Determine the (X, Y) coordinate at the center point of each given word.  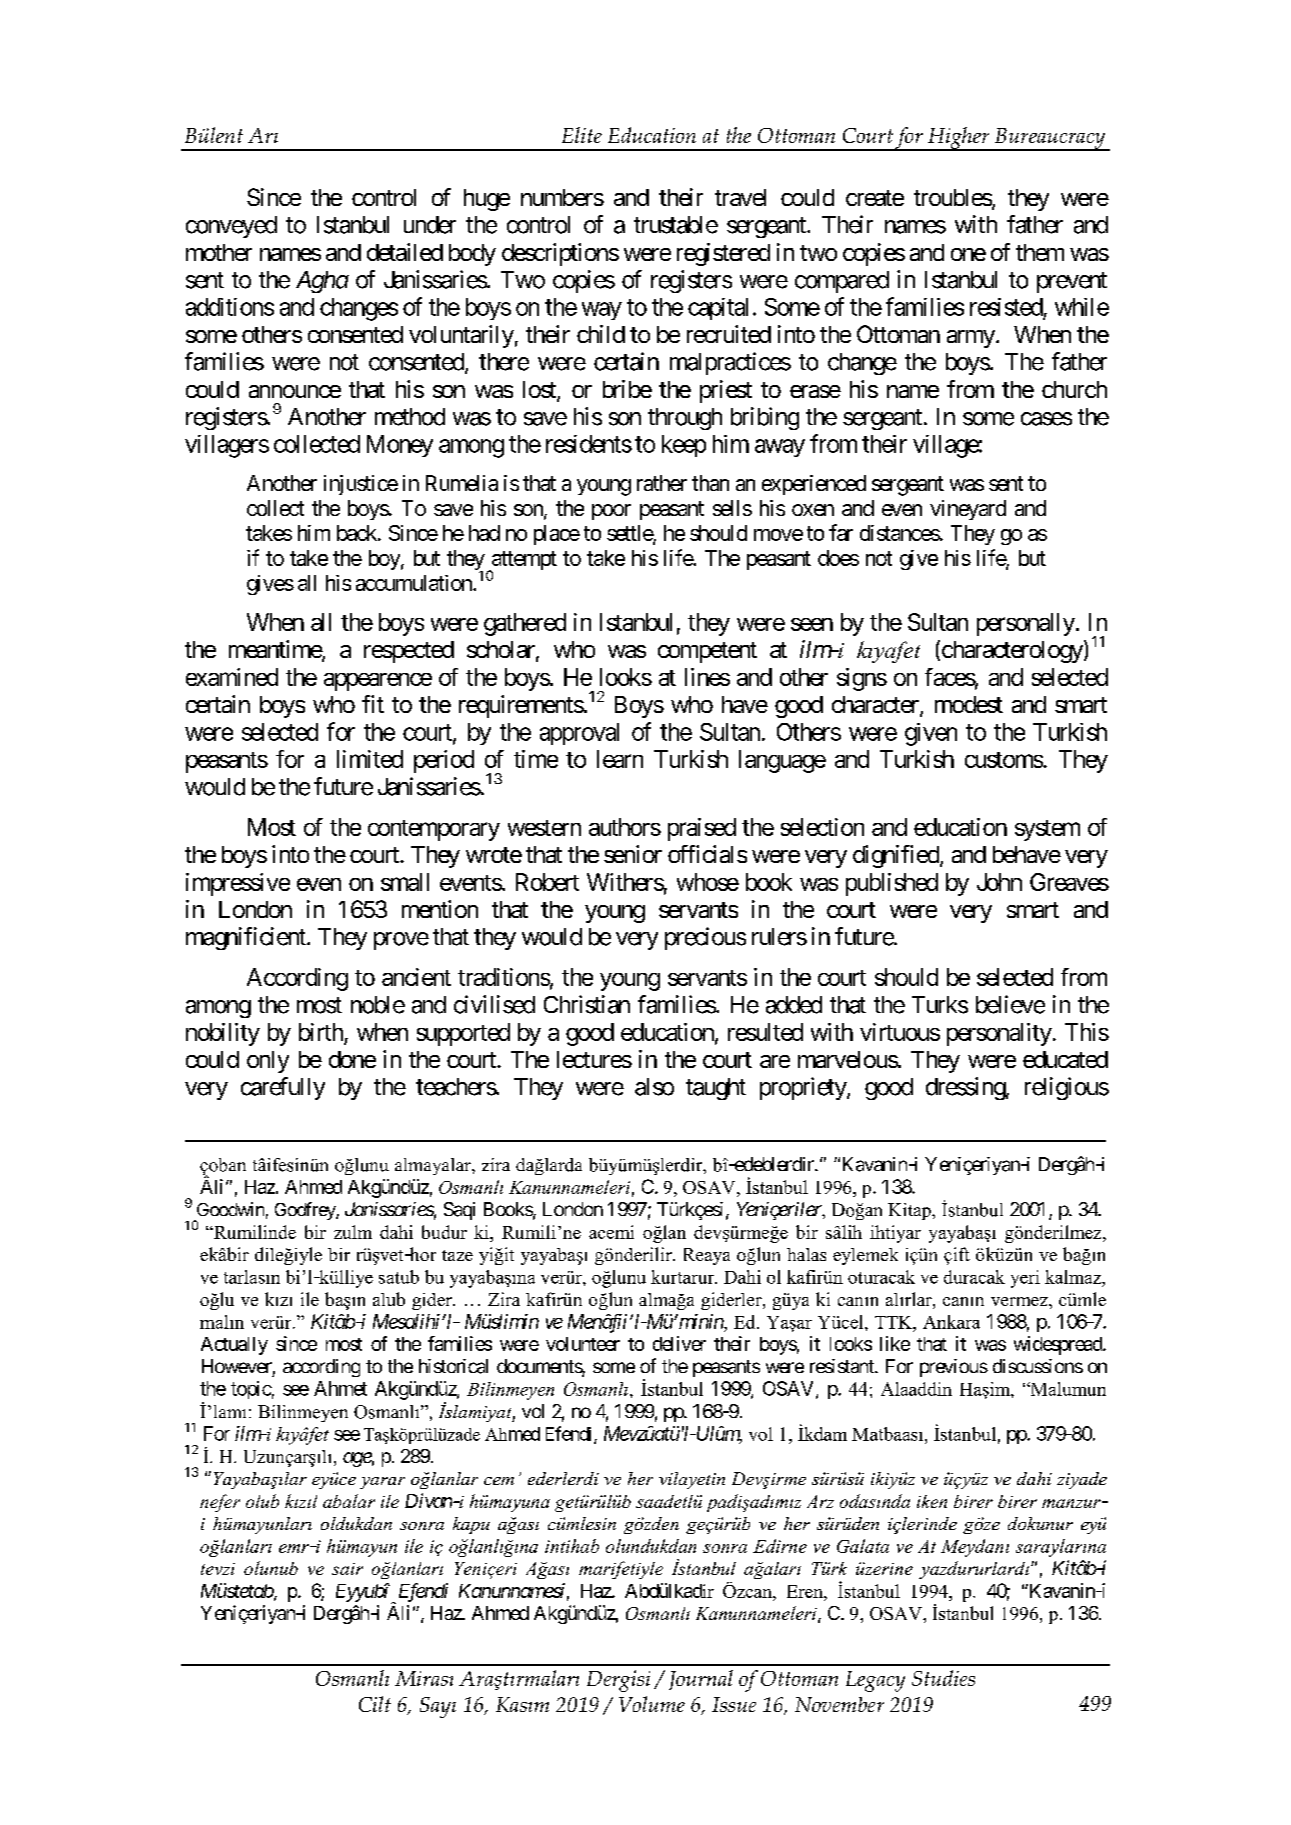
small (405, 882)
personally (1026, 624)
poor (611, 512)
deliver (679, 1343)
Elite (582, 135)
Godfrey (306, 1211)
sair (347, 1569)
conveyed (231, 227)
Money (400, 446)
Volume (652, 1704)
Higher (959, 139)
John (999, 882)
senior (633, 854)
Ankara (951, 1322)
